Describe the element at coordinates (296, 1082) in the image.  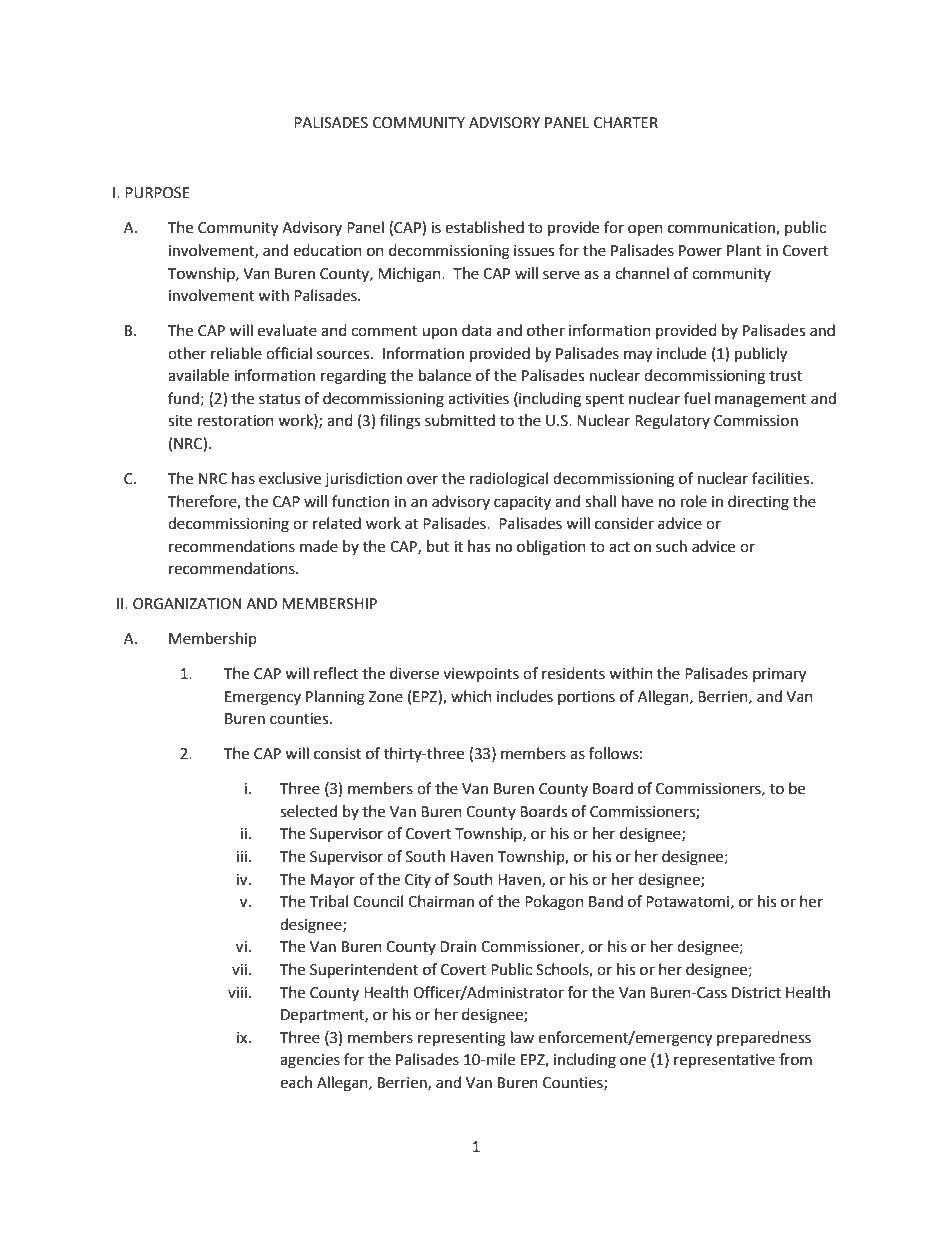
I see `each` at that location.
